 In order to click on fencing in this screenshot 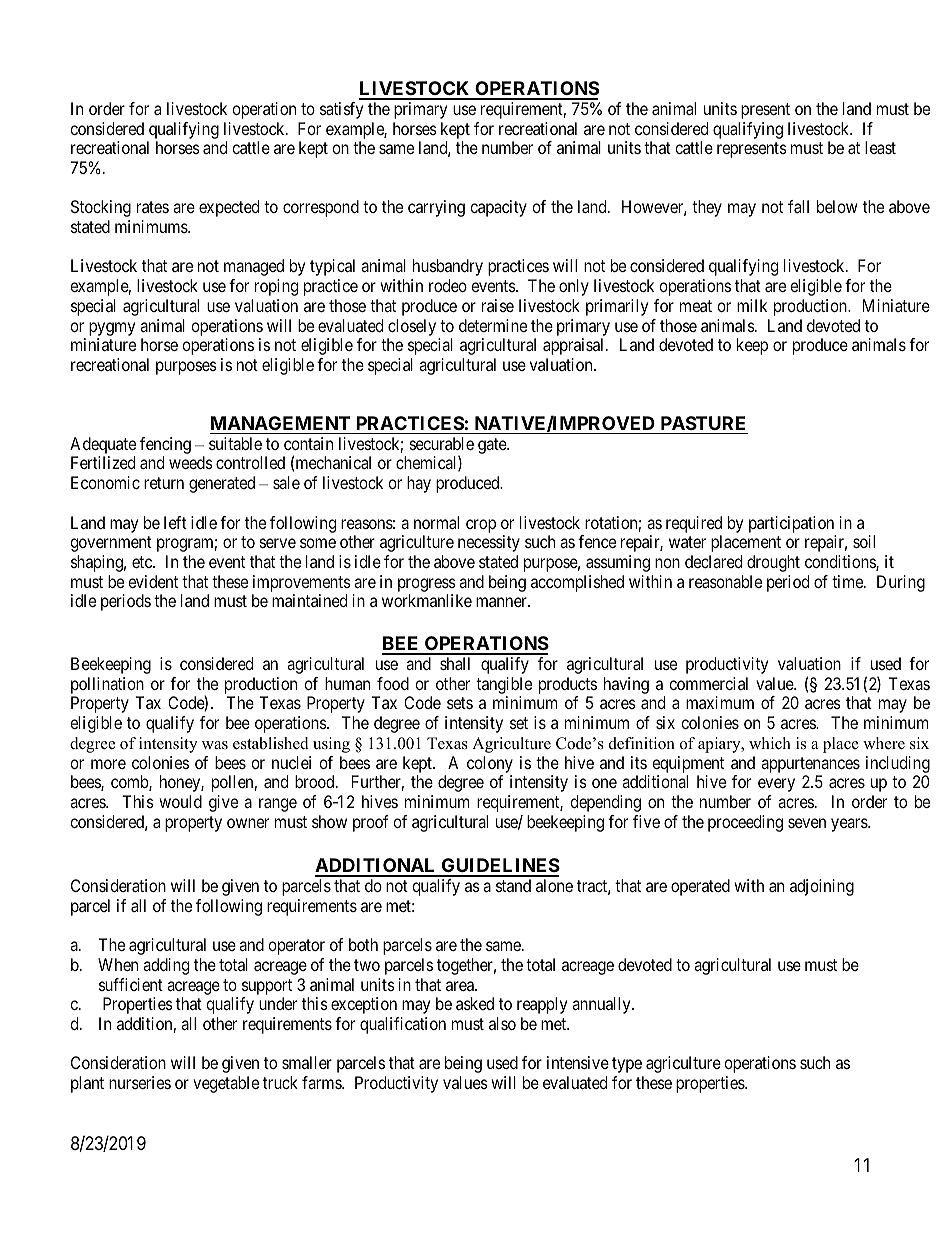, I will do `click(165, 447)`.
